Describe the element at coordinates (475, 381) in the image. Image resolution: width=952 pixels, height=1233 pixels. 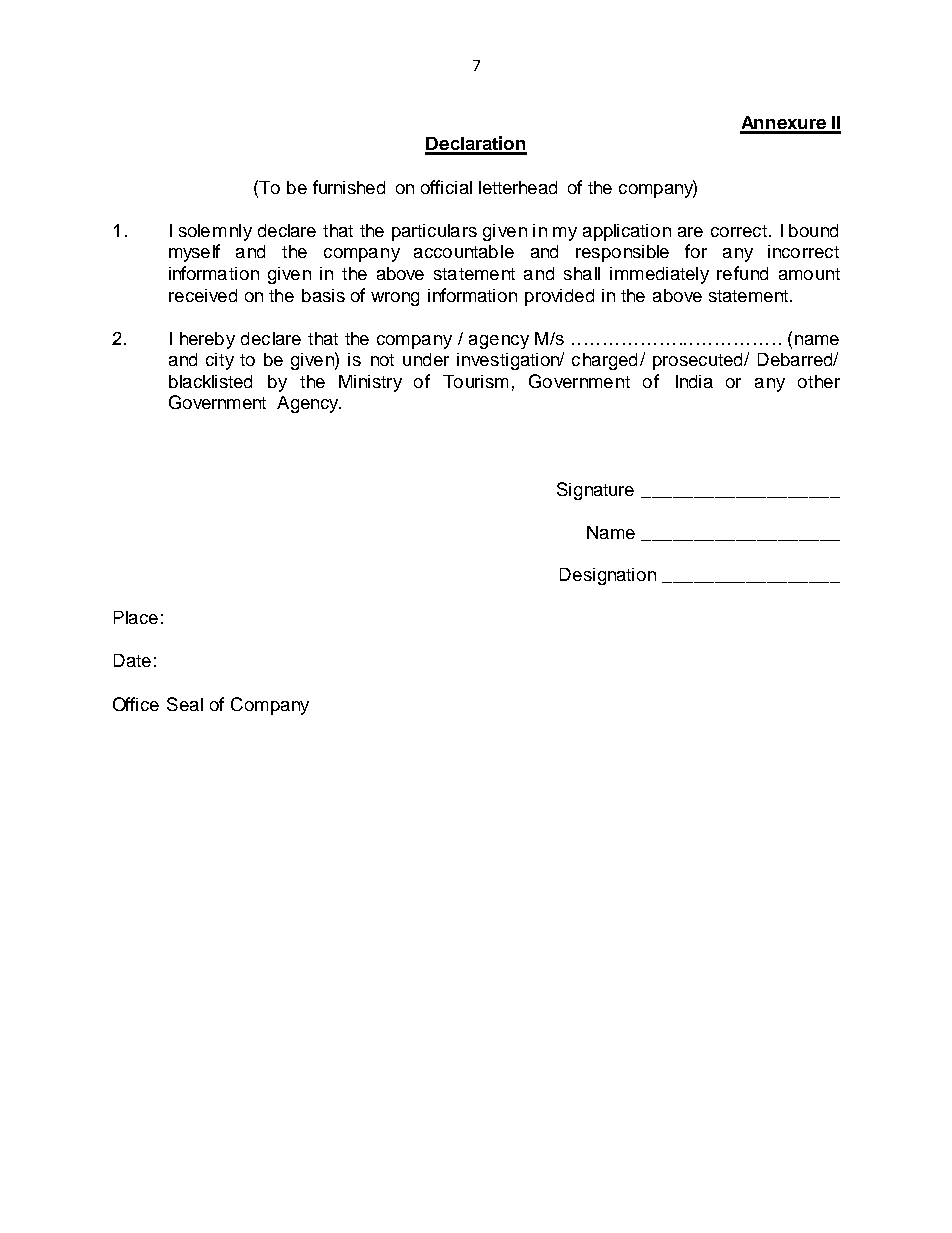
I see `Tourism` at that location.
